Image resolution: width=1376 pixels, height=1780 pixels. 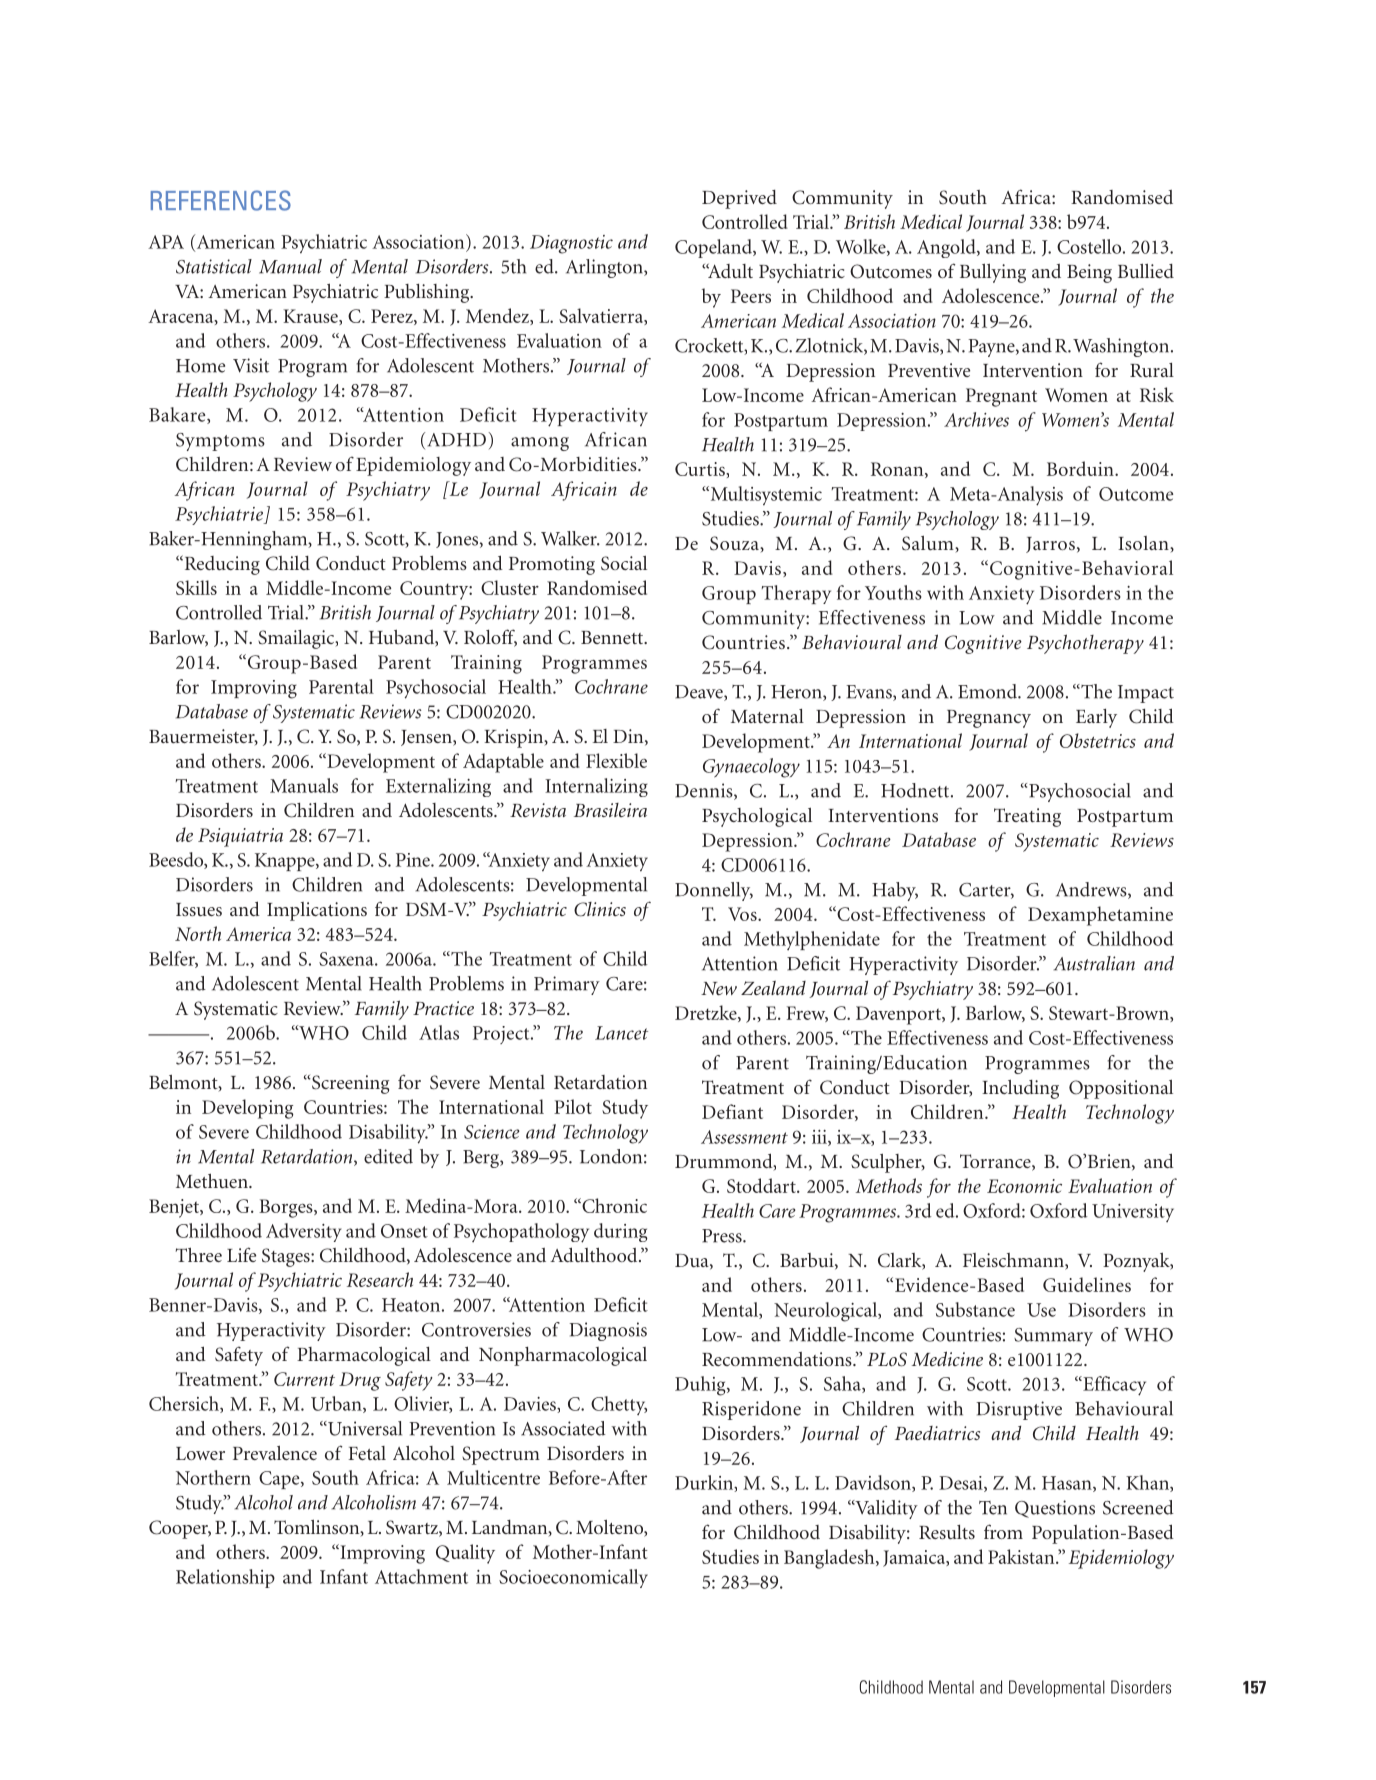 What do you see at coordinates (893, 592) in the page?
I see `Youths` at bounding box center [893, 592].
